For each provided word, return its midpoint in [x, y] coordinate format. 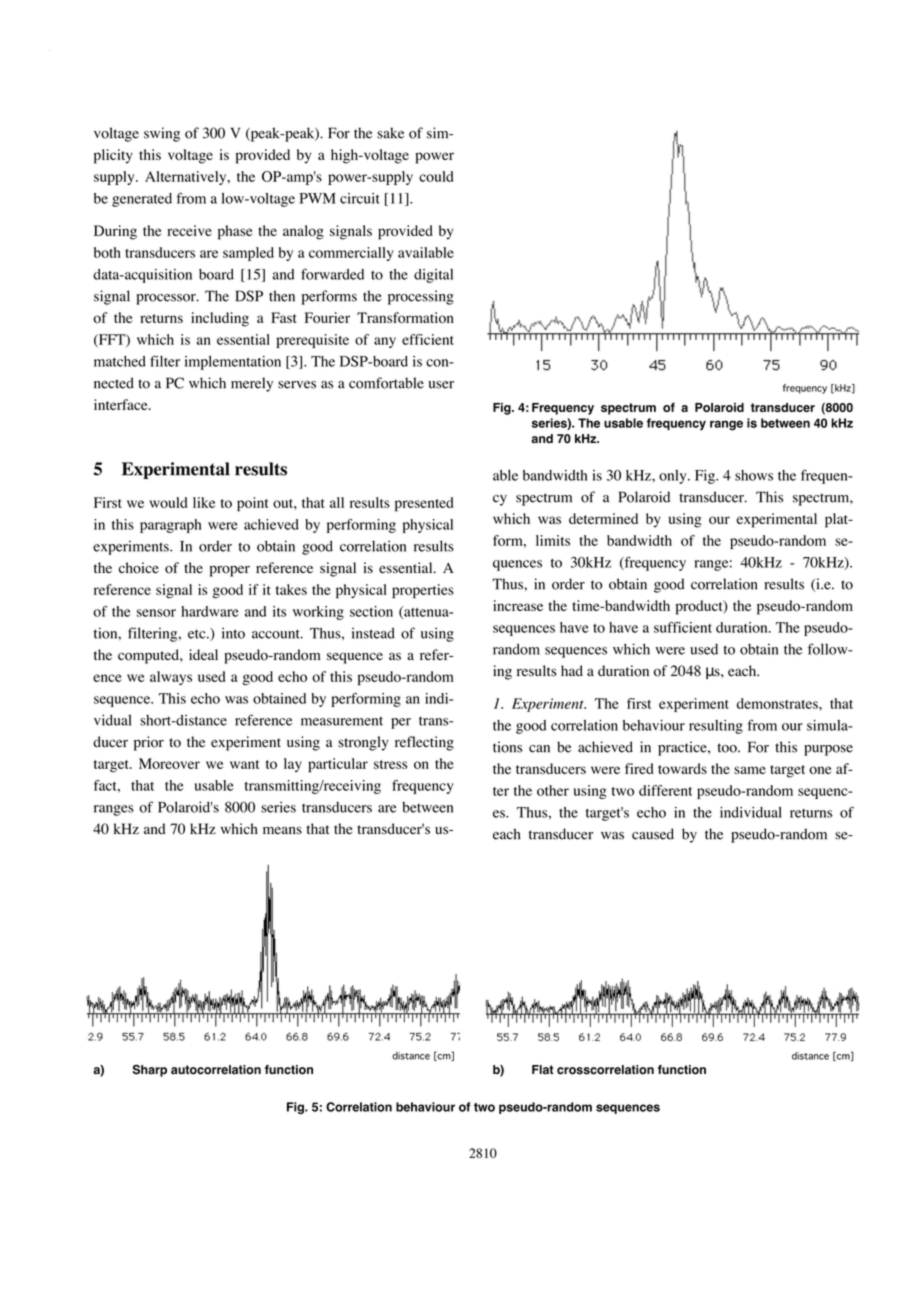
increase [518, 605]
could [436, 176]
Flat [543, 1069]
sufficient [683, 627]
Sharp [150, 1070]
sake [390, 133]
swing [162, 134]
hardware [210, 611]
